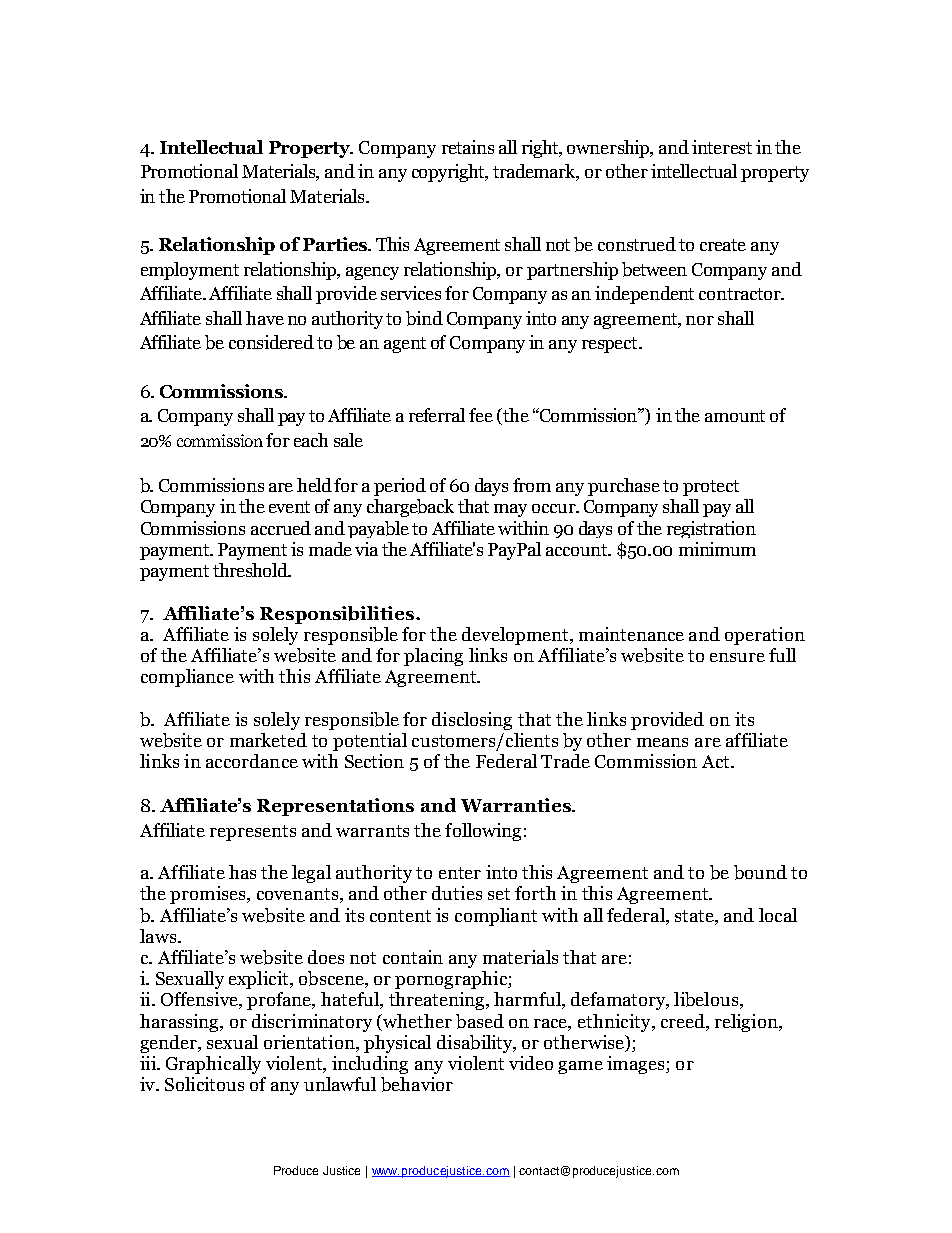  Describe the element at coordinates (684, 1021) in the screenshot. I see `creed` at that location.
